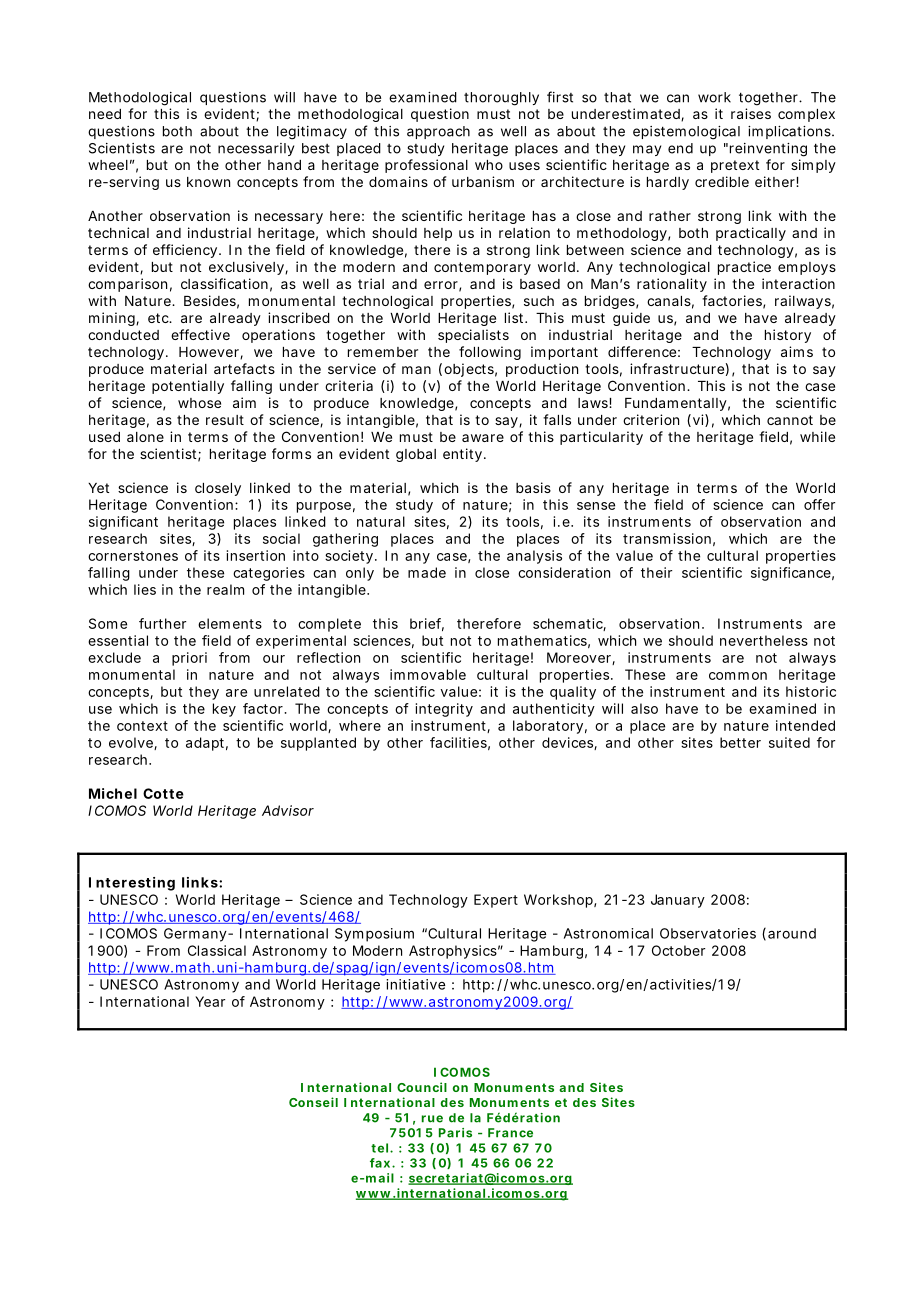 The width and height of the image is (924, 1308). Describe the element at coordinates (189, 659) in the image. I see `priori` at that location.
